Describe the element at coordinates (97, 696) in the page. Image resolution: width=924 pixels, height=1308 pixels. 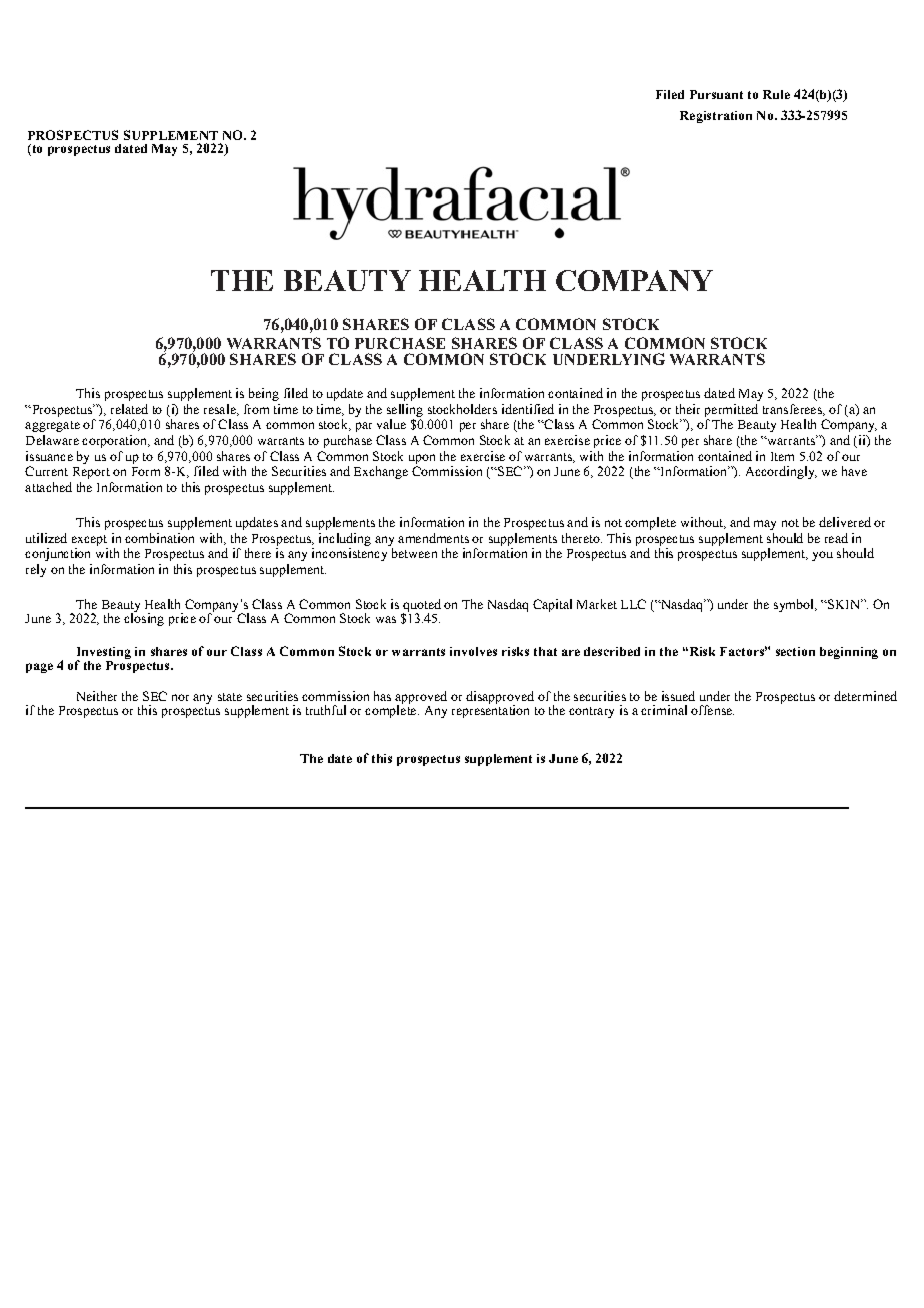
I see `Neither` at that location.
